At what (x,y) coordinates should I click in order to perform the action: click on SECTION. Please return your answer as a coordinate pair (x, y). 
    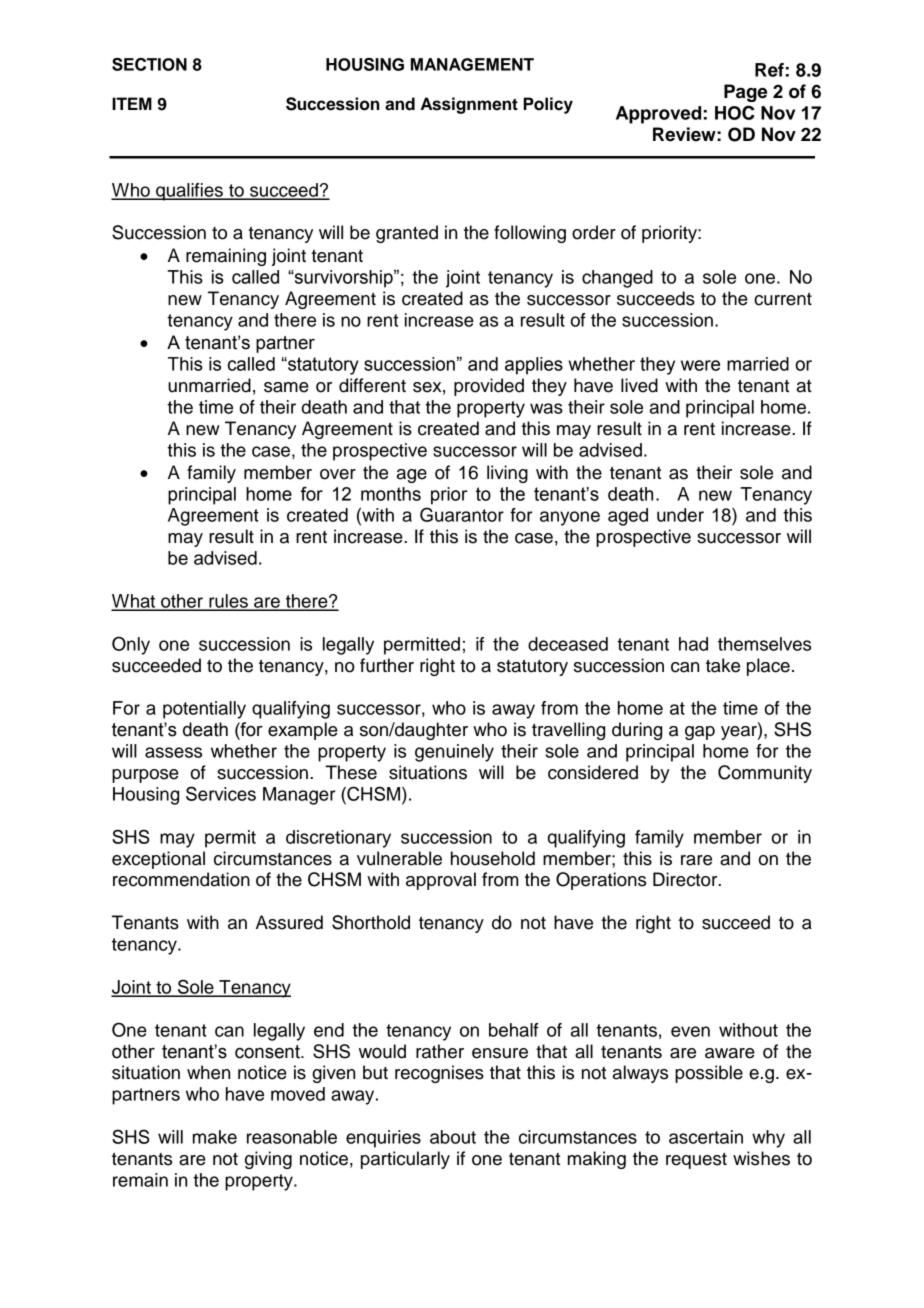
    Looking at the image, I should click on (149, 64).
